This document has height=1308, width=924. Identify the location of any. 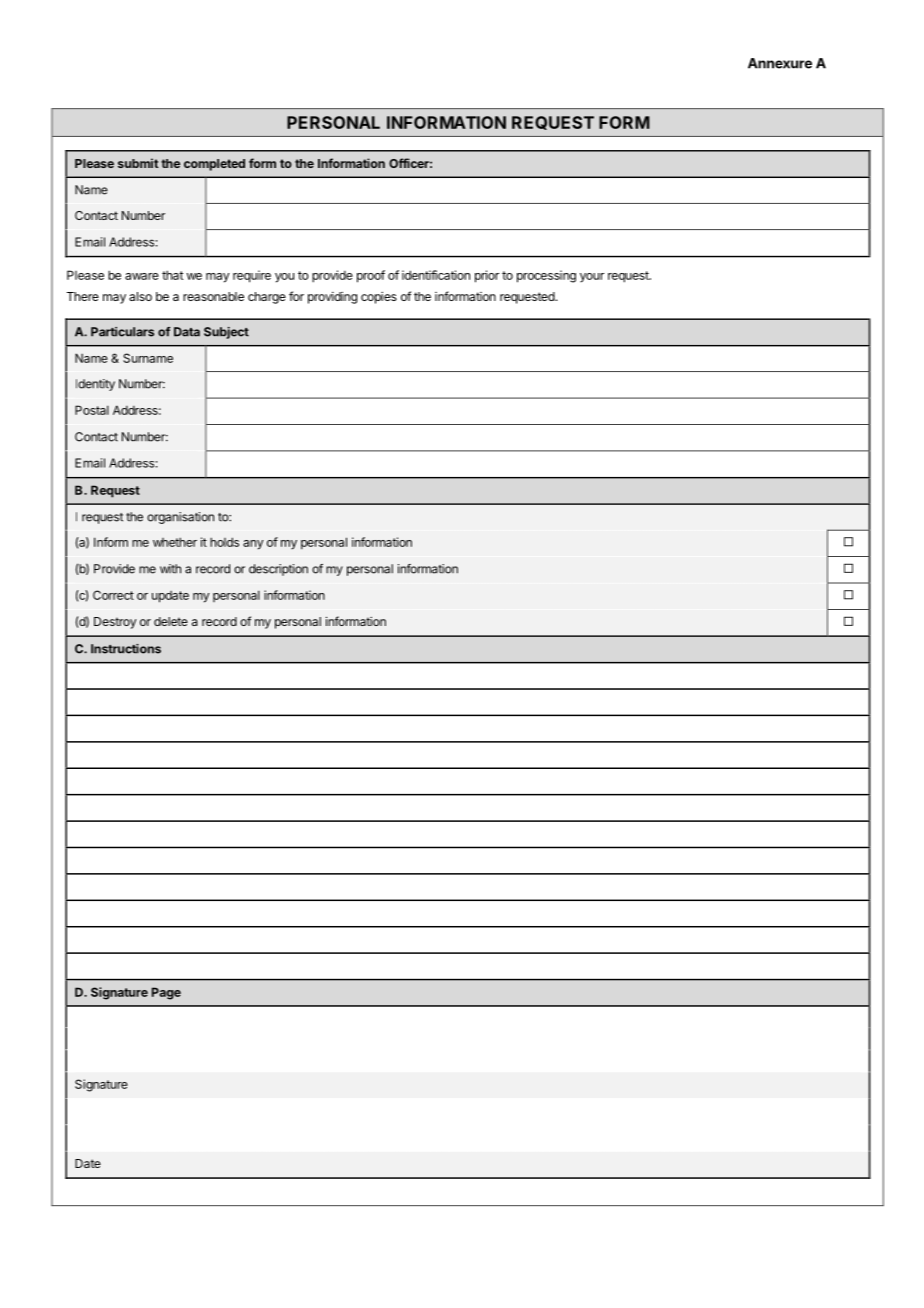
(253, 545).
